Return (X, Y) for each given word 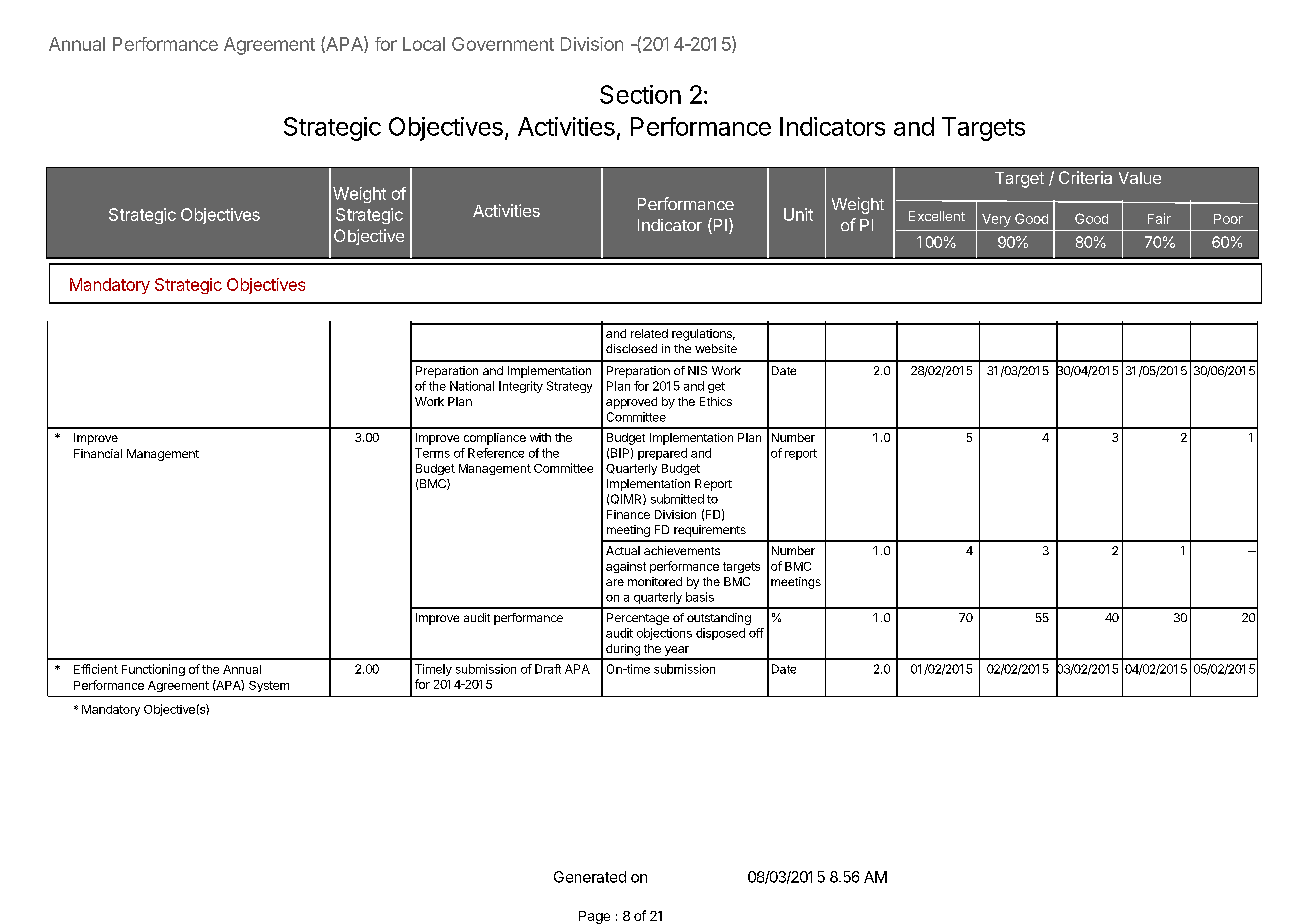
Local (424, 44)
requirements (710, 531)
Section (640, 94)
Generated (590, 877)
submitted (677, 499)
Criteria (1085, 177)
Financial (98, 453)
